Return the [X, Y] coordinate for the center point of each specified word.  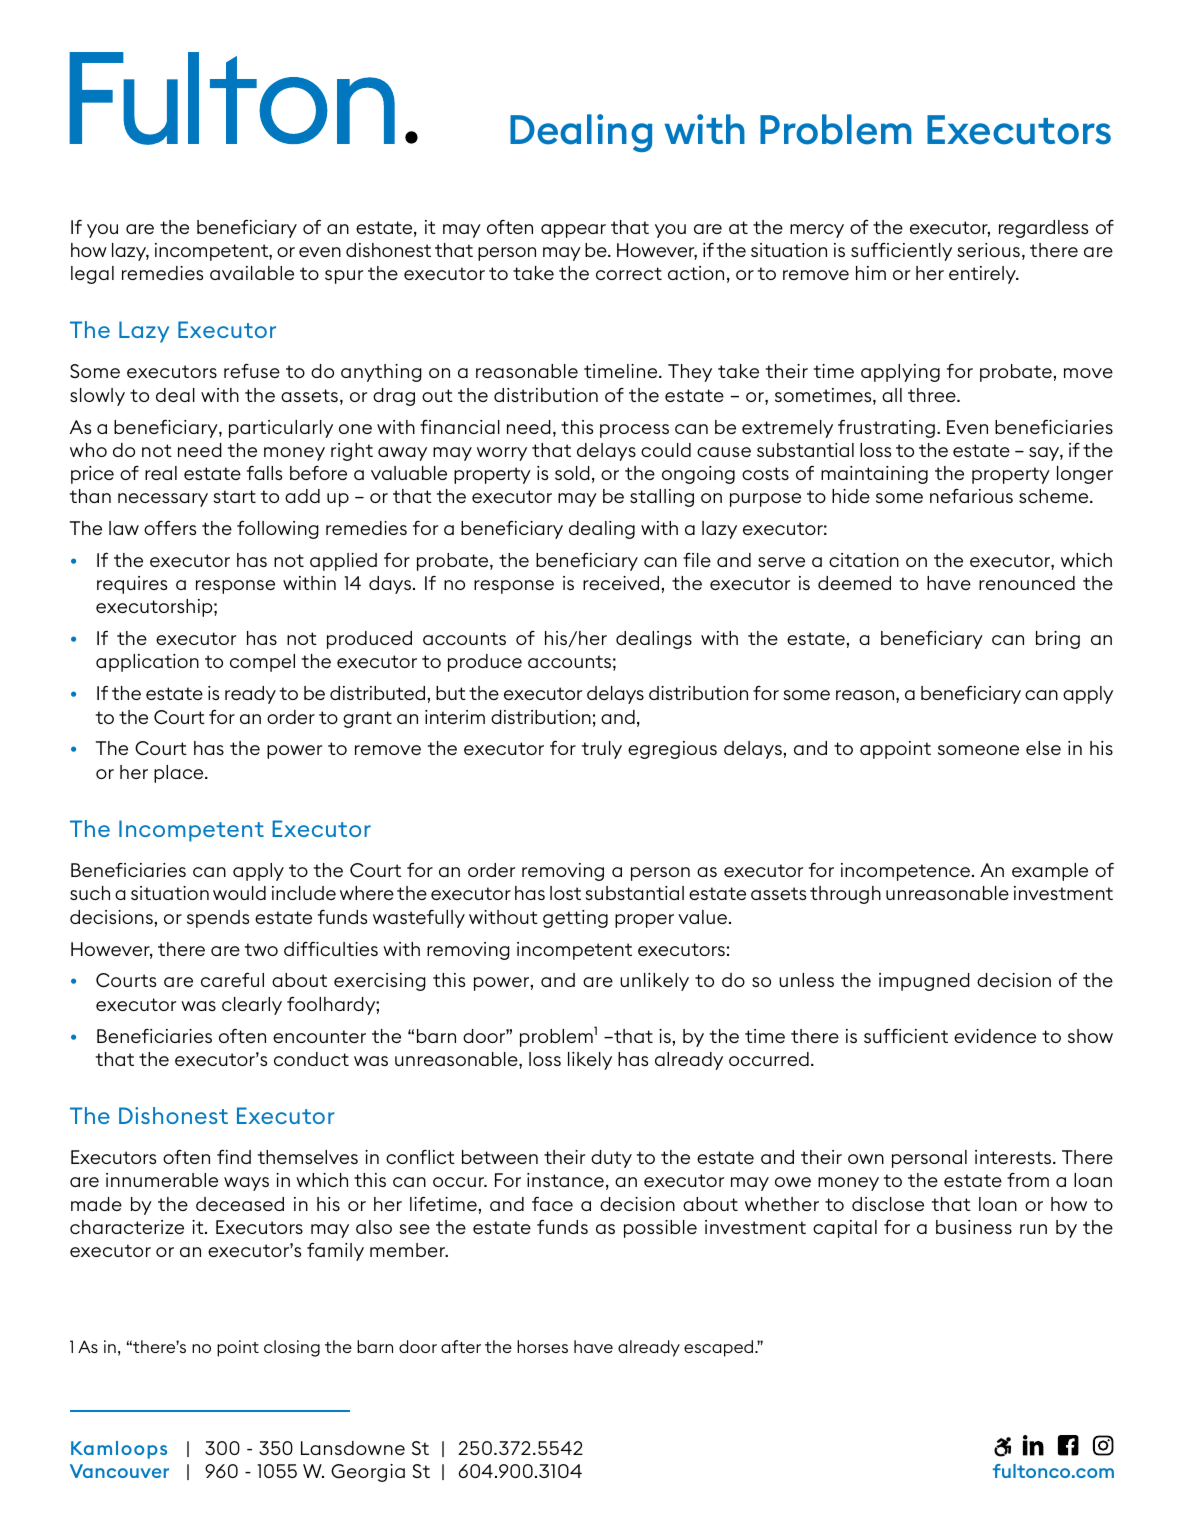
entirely [983, 275]
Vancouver [119, 1471]
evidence [995, 1036]
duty [611, 1159]
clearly [252, 1006]
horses [542, 1346]
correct [629, 273]
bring [1058, 640]
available [252, 273]
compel [262, 663]
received [621, 583]
